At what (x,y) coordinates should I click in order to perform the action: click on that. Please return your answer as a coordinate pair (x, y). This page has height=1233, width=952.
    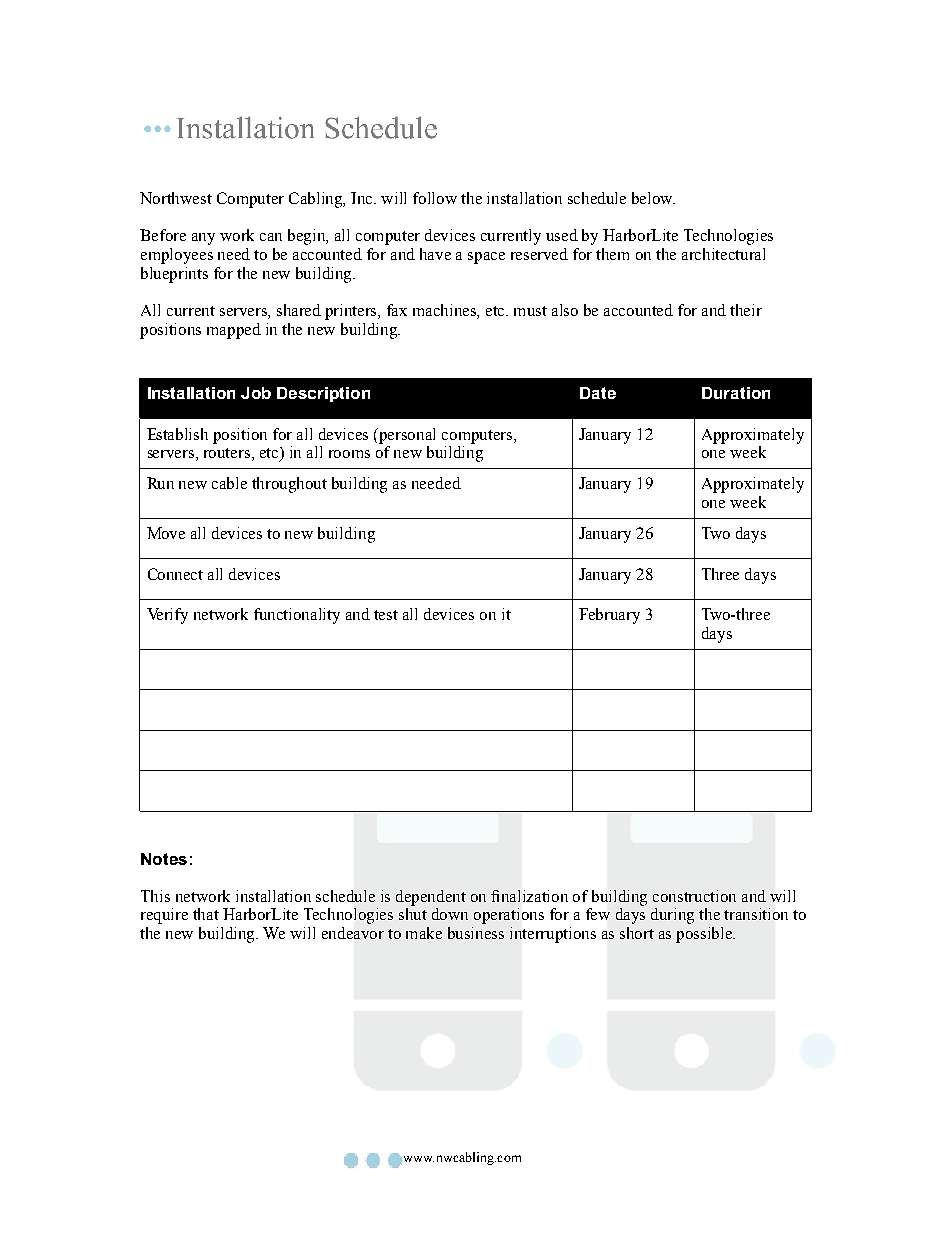
    Looking at the image, I should click on (206, 914).
